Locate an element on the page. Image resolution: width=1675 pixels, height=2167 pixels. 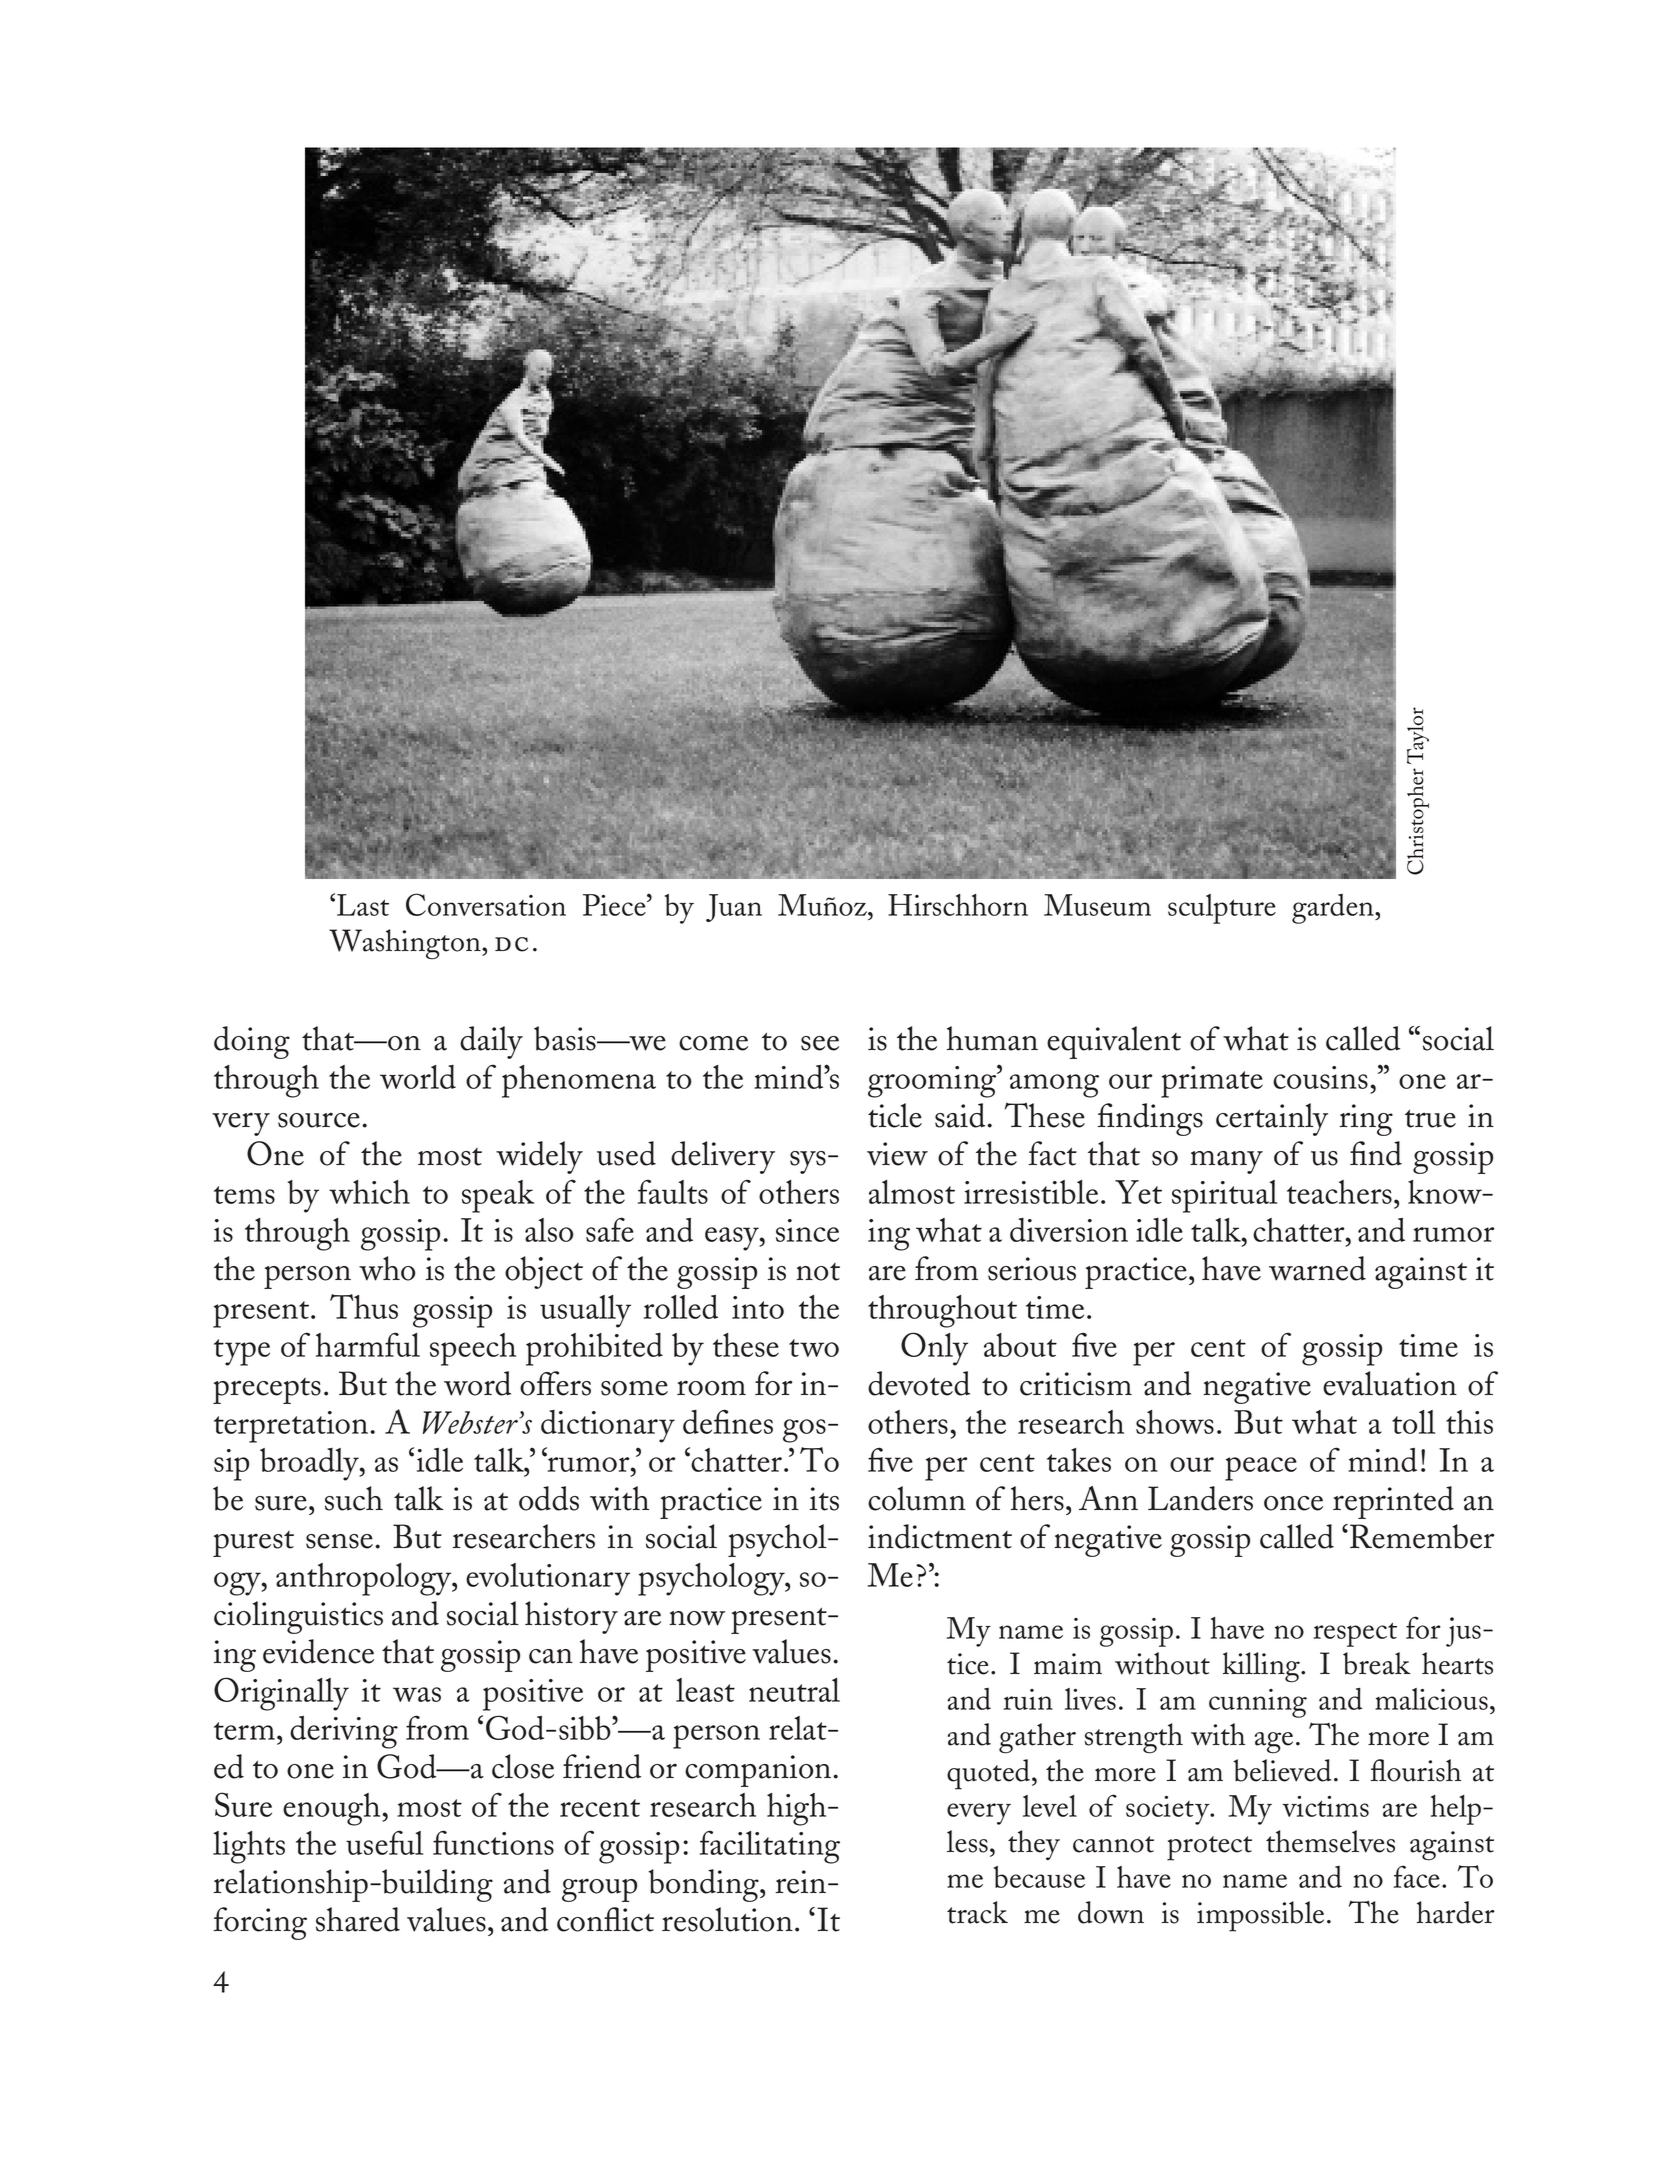
facilitating is located at coordinates (770, 1847).
